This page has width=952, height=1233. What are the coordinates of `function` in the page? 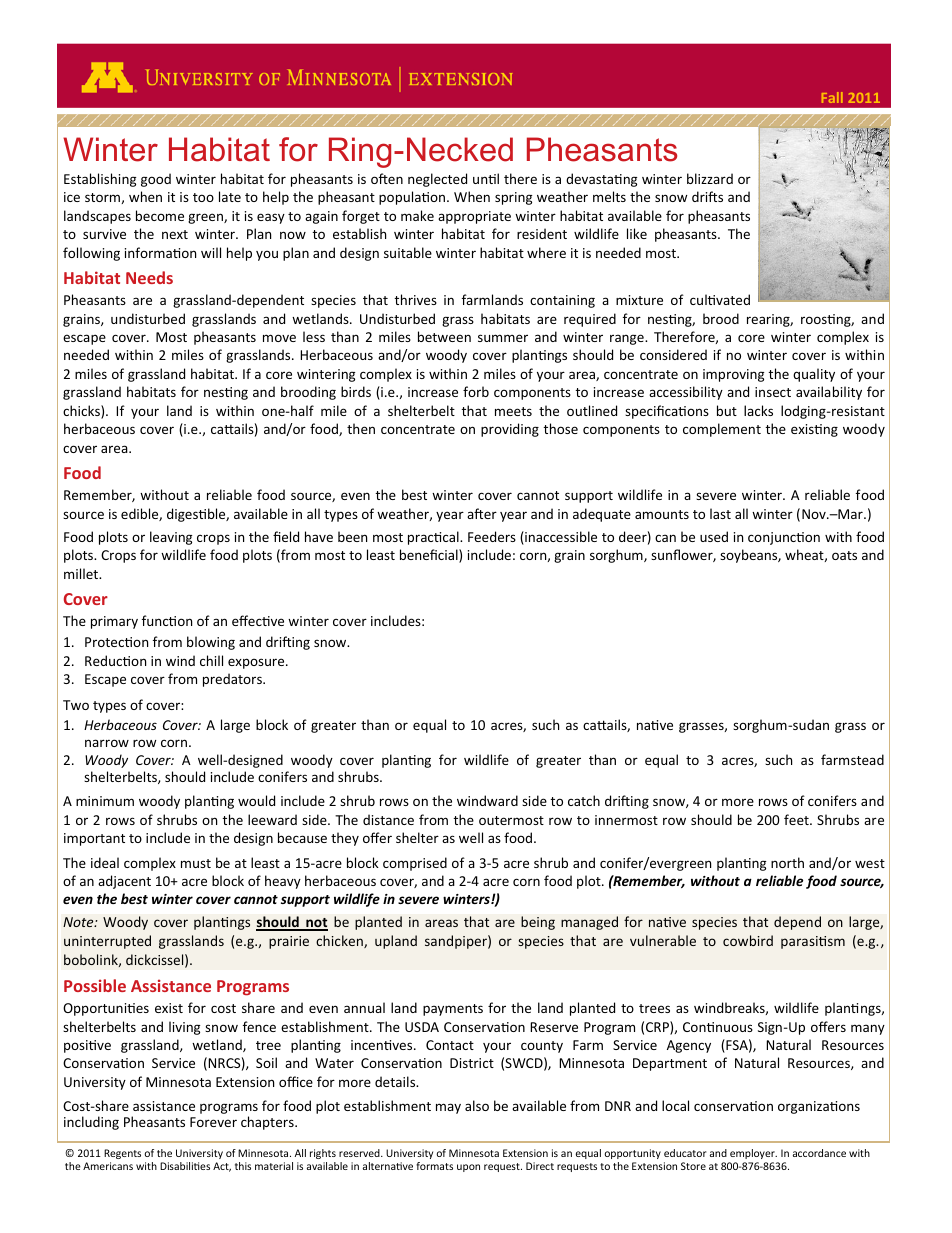 It's located at (167, 620).
